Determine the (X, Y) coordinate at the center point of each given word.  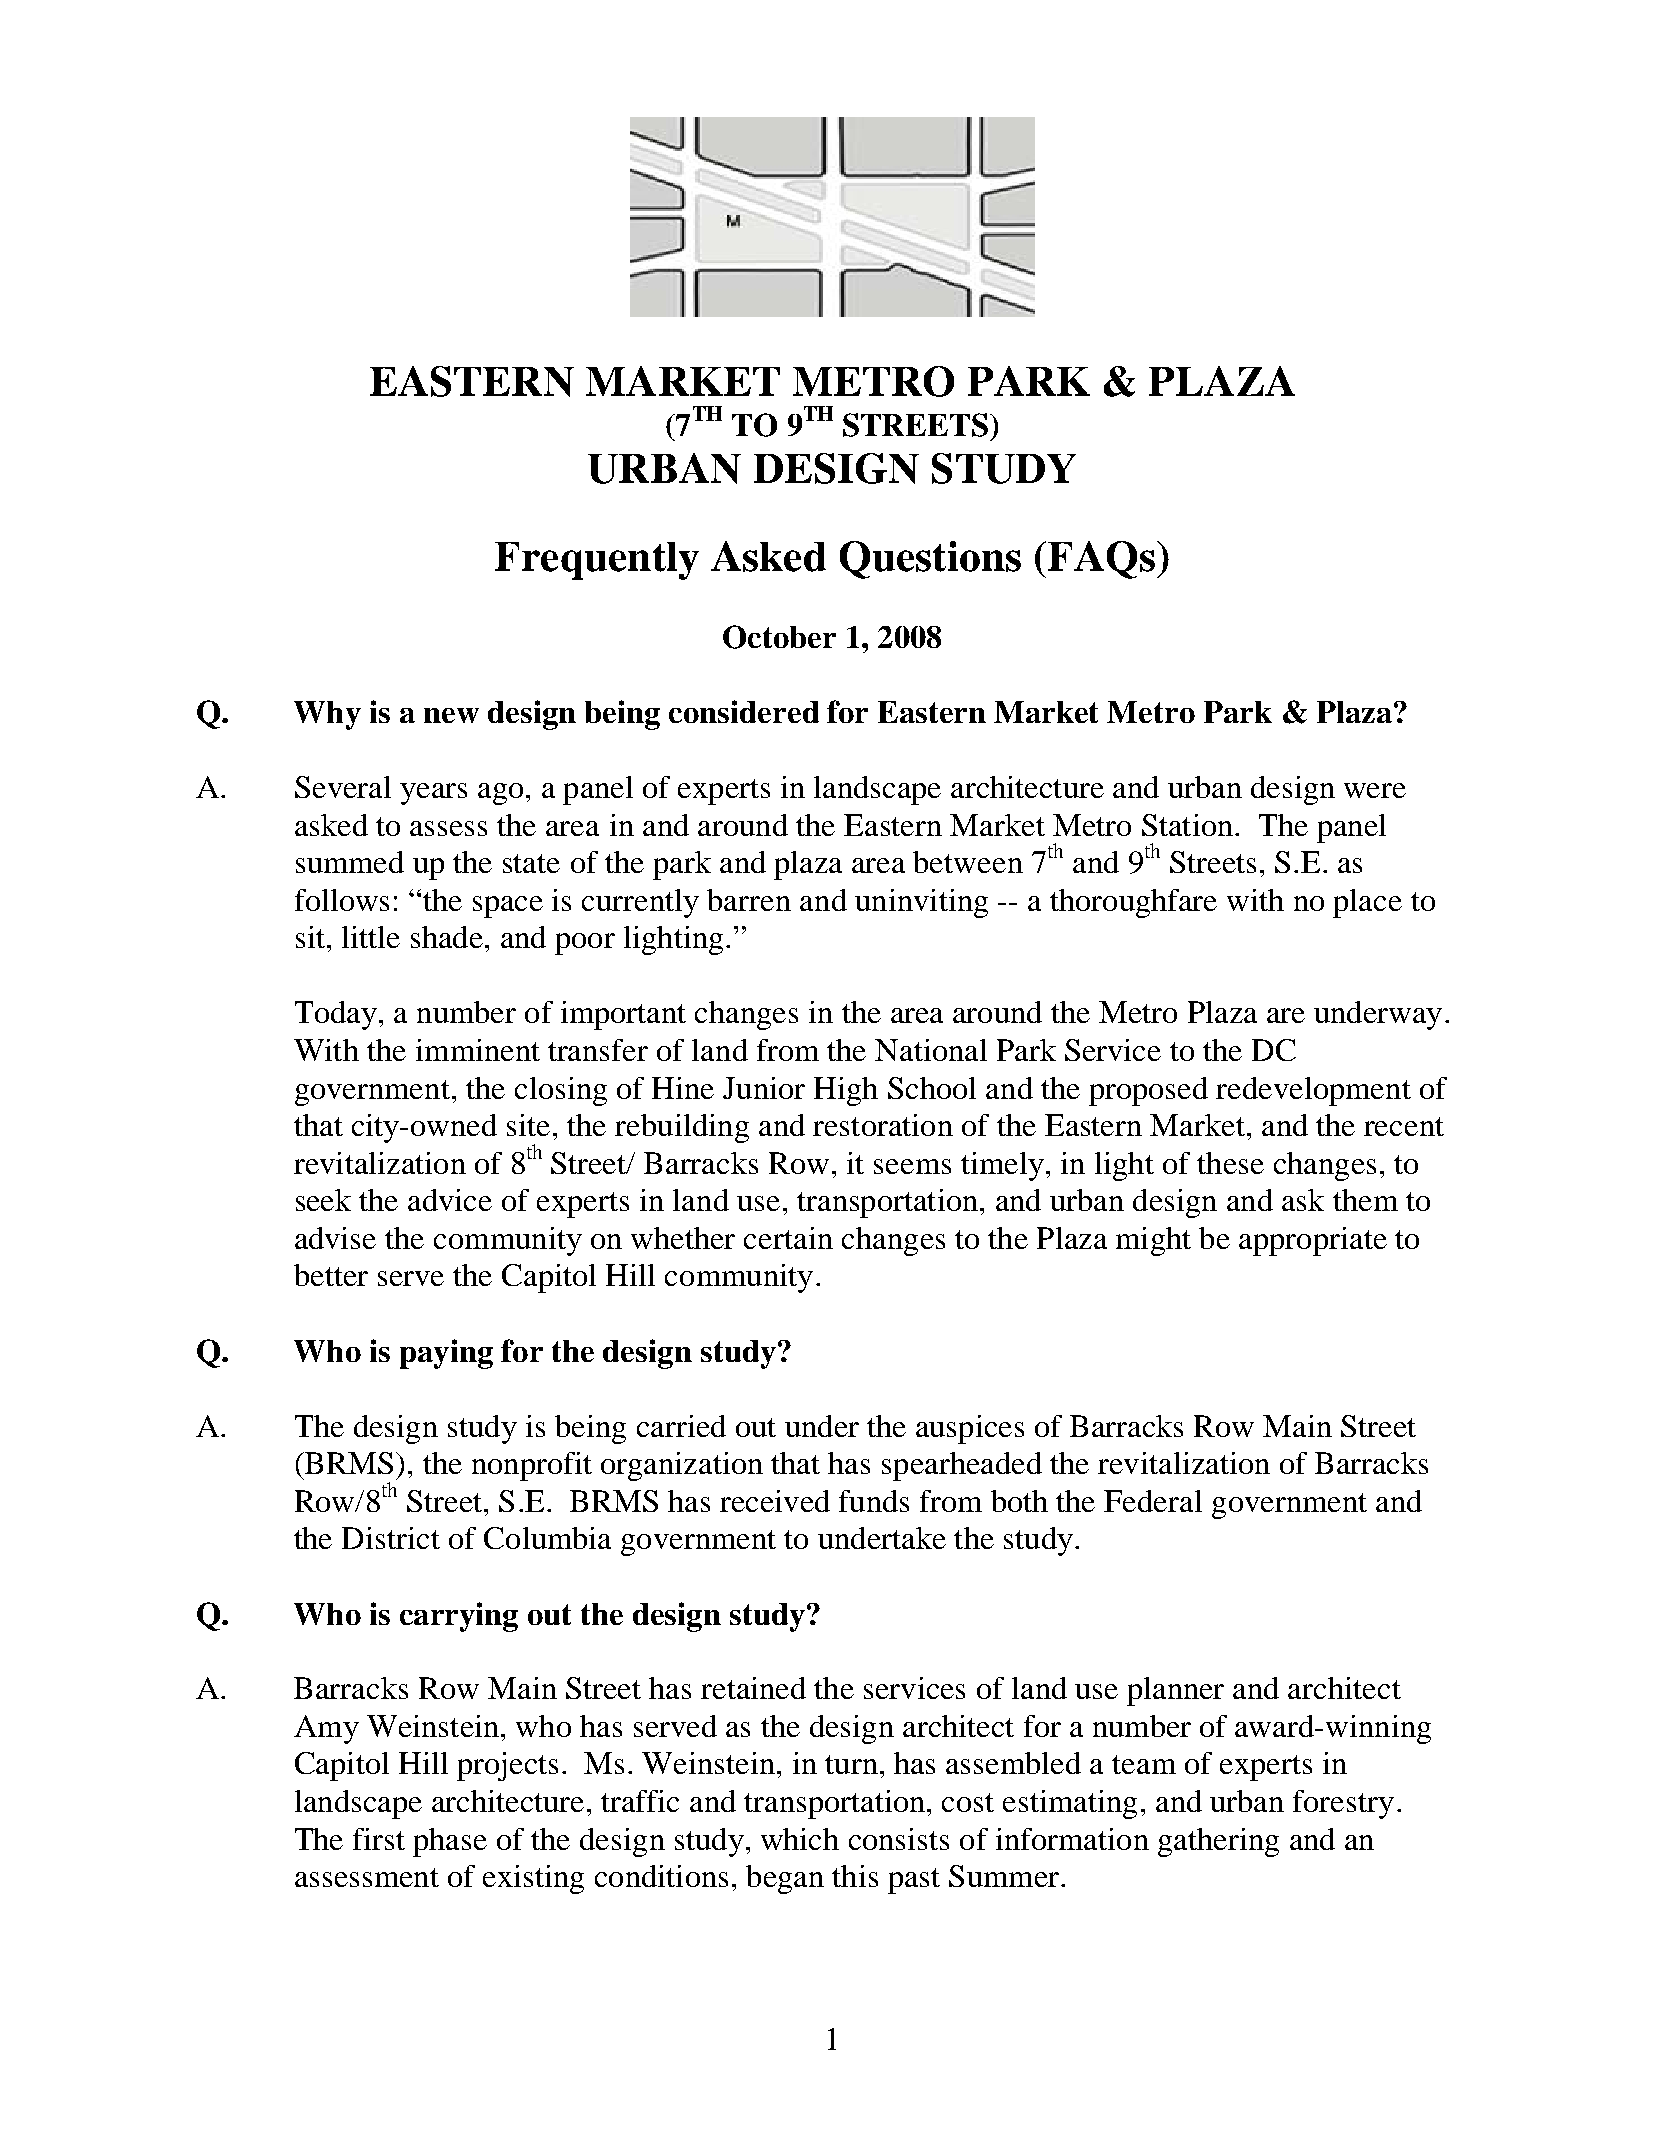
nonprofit (532, 1466)
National (931, 1050)
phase (450, 1842)
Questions (930, 560)
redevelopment (1313, 1091)
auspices (970, 1429)
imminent (478, 1050)
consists (899, 1839)
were (1375, 790)
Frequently (597, 561)
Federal (1153, 1501)
